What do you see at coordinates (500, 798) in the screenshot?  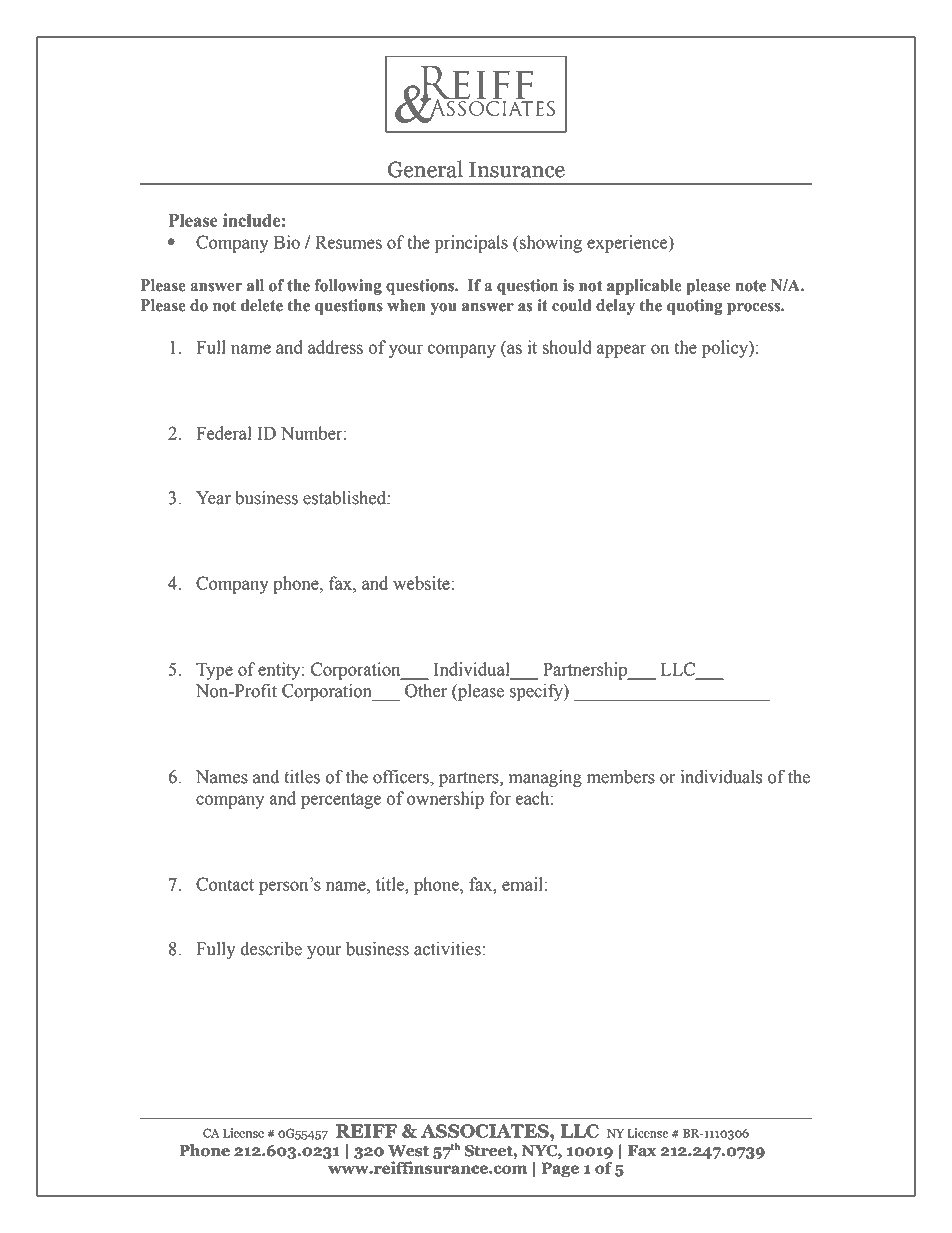 I see `for` at bounding box center [500, 798].
